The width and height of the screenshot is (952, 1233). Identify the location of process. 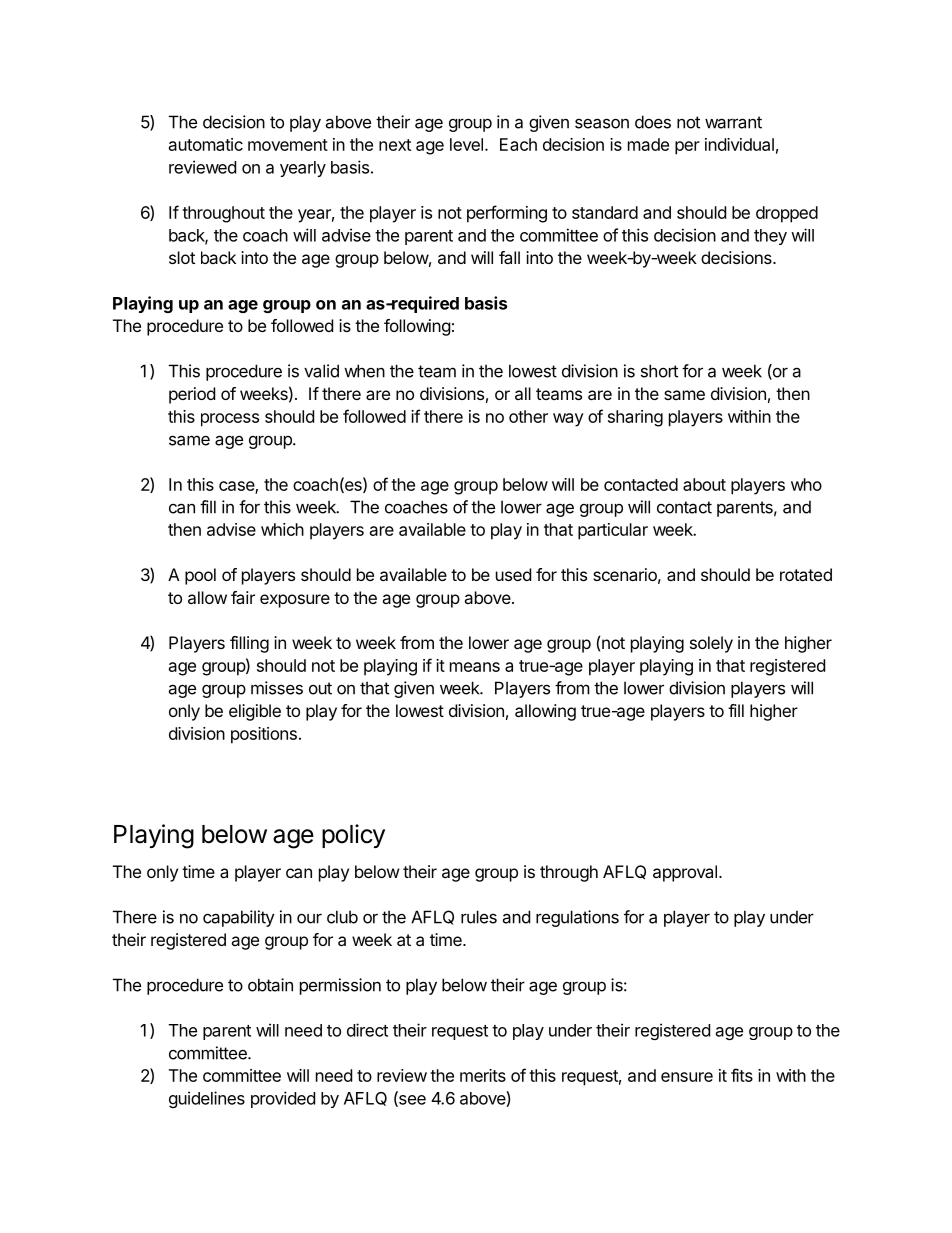
(230, 420).
